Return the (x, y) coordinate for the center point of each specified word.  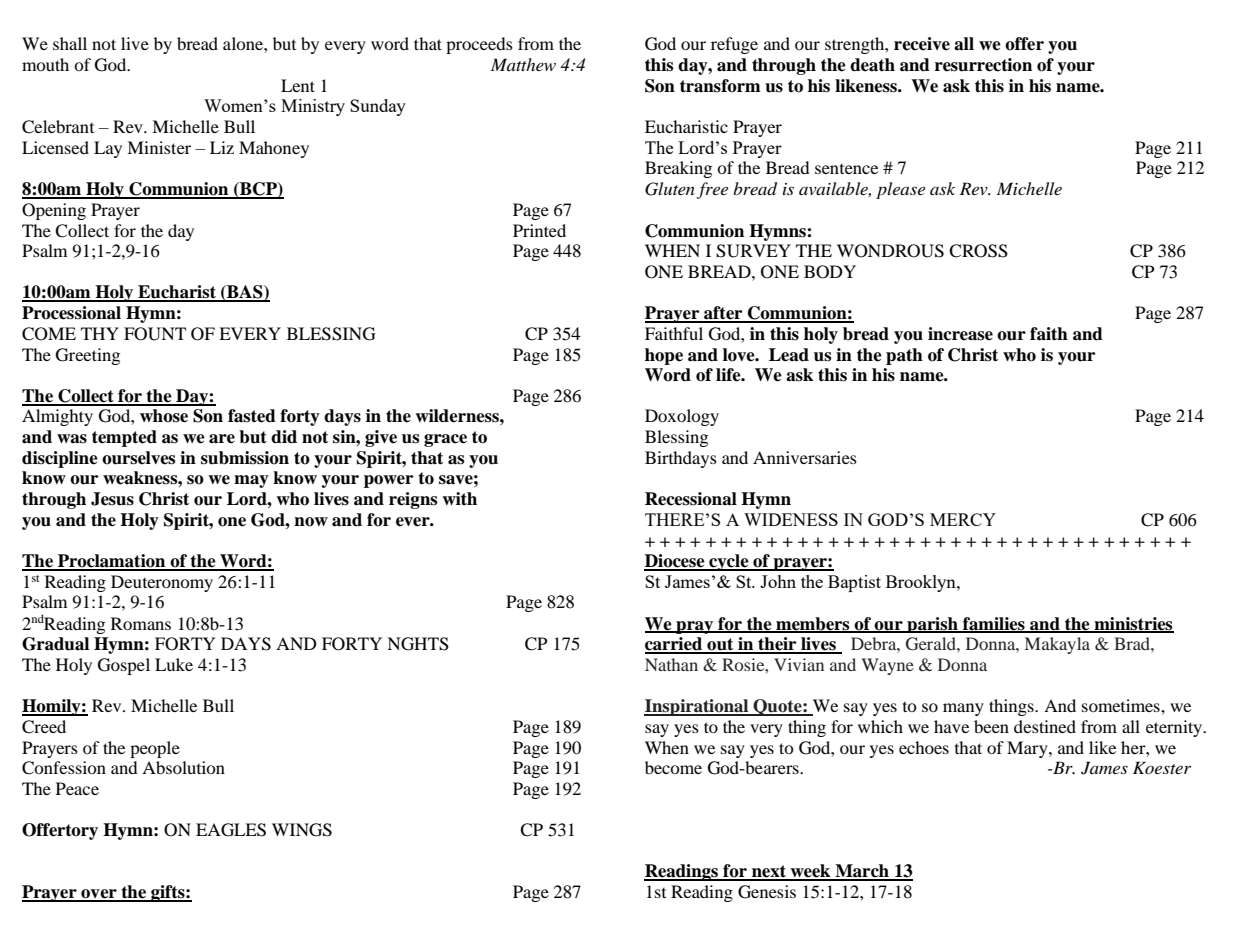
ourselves (138, 458)
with (459, 498)
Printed (539, 230)
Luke (174, 664)
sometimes (1122, 705)
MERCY (963, 519)
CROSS (978, 251)
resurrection (983, 65)
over (99, 895)
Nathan (671, 664)
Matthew (523, 64)
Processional (71, 313)
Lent (298, 85)
